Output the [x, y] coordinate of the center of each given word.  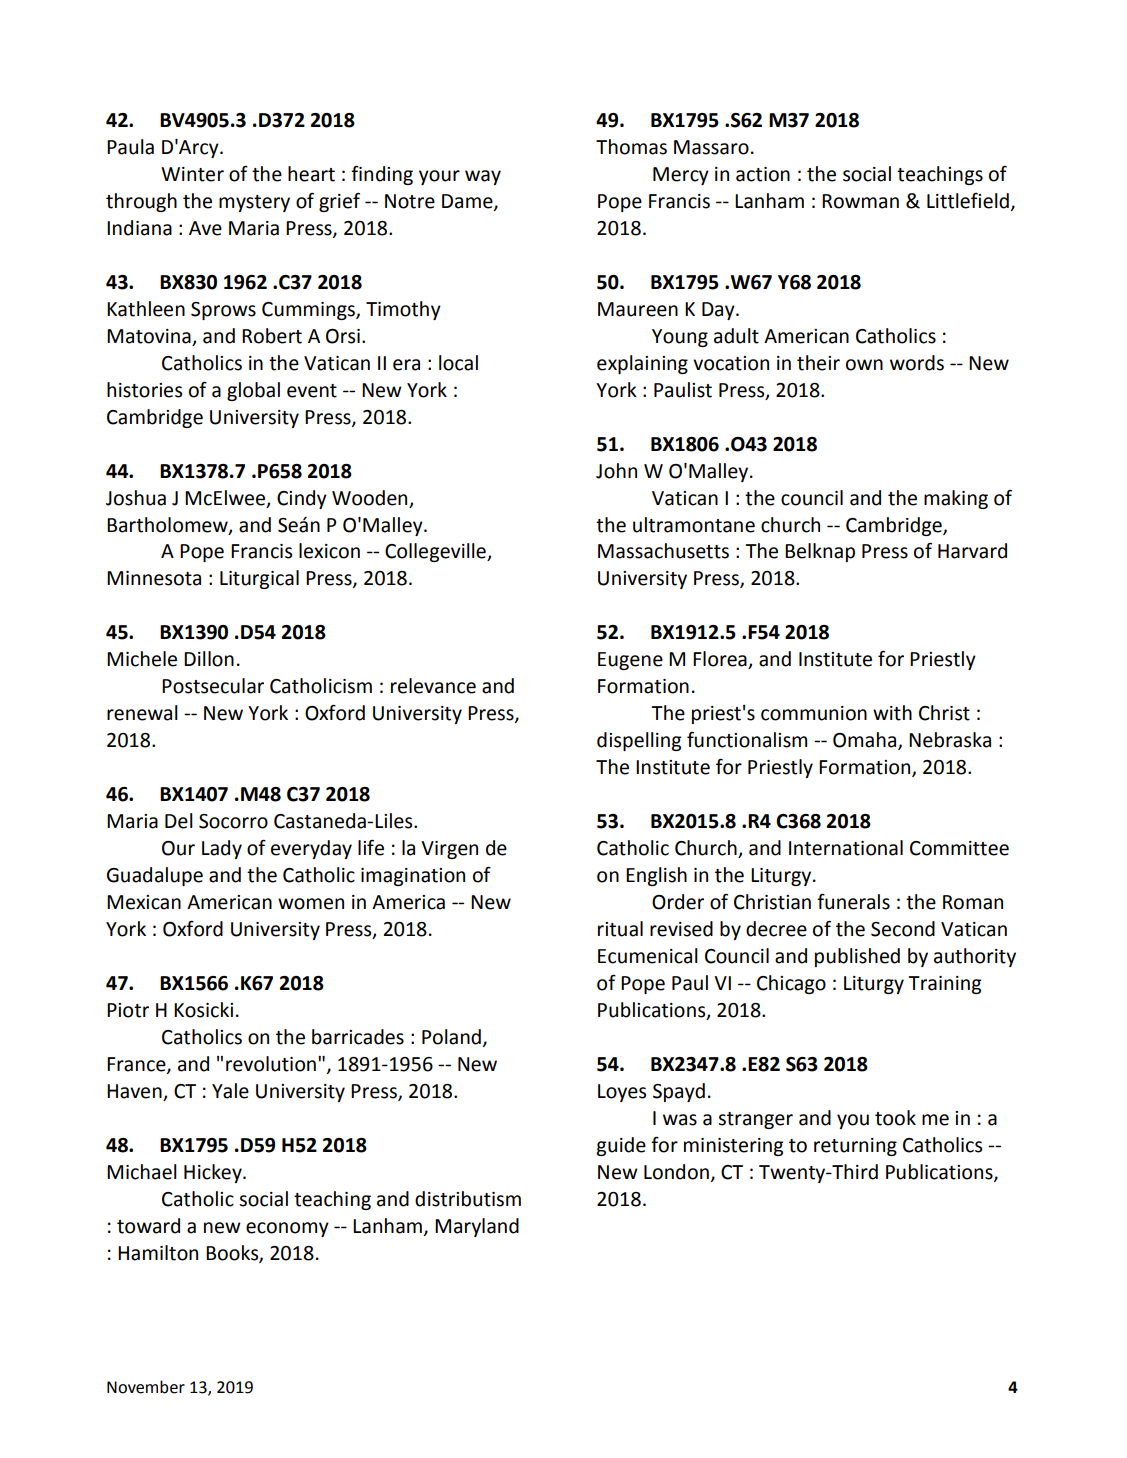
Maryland [477, 1227]
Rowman [860, 201]
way [483, 177]
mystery [254, 203]
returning [855, 1147]
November [146, 1387]
